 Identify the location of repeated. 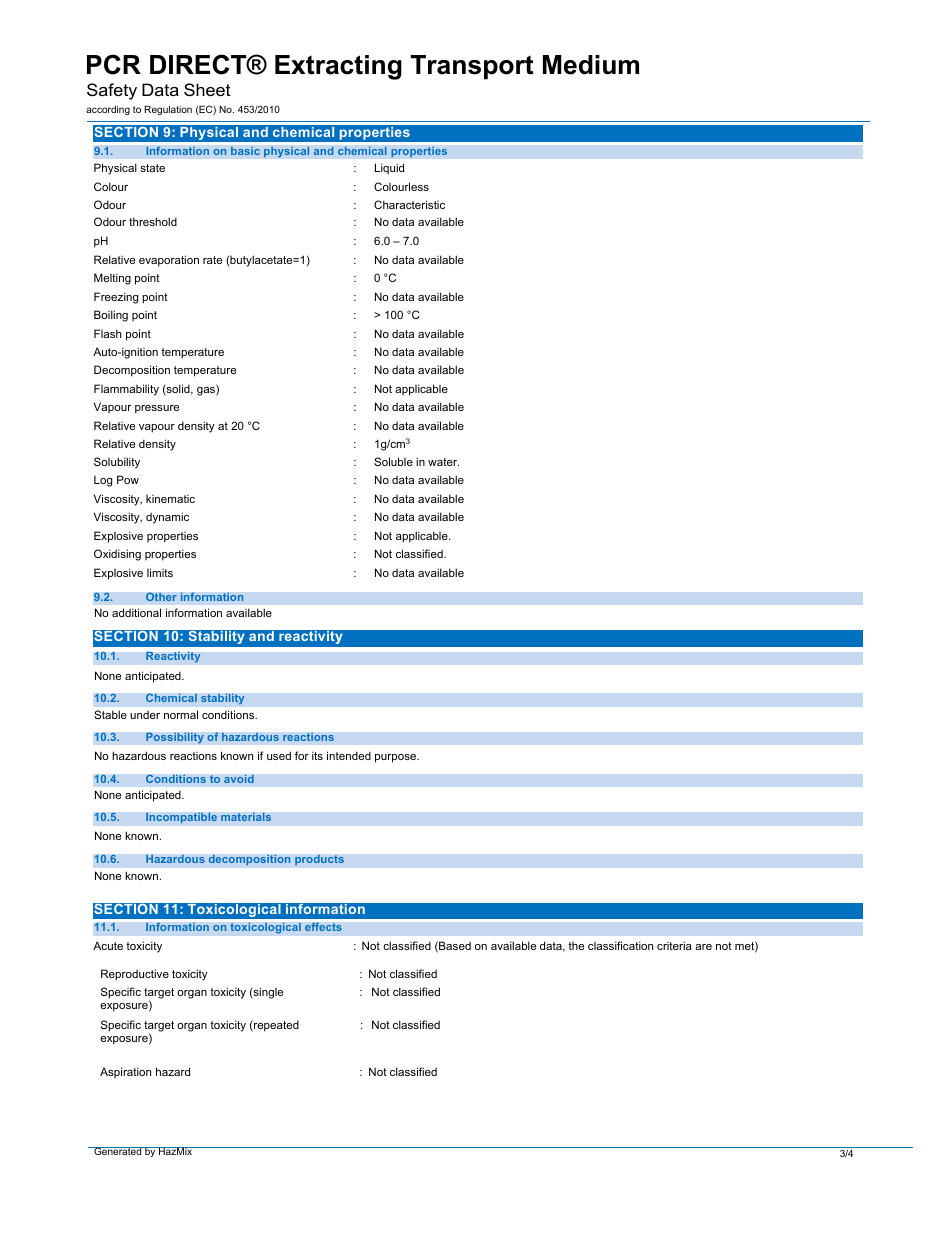
(275, 1026).
